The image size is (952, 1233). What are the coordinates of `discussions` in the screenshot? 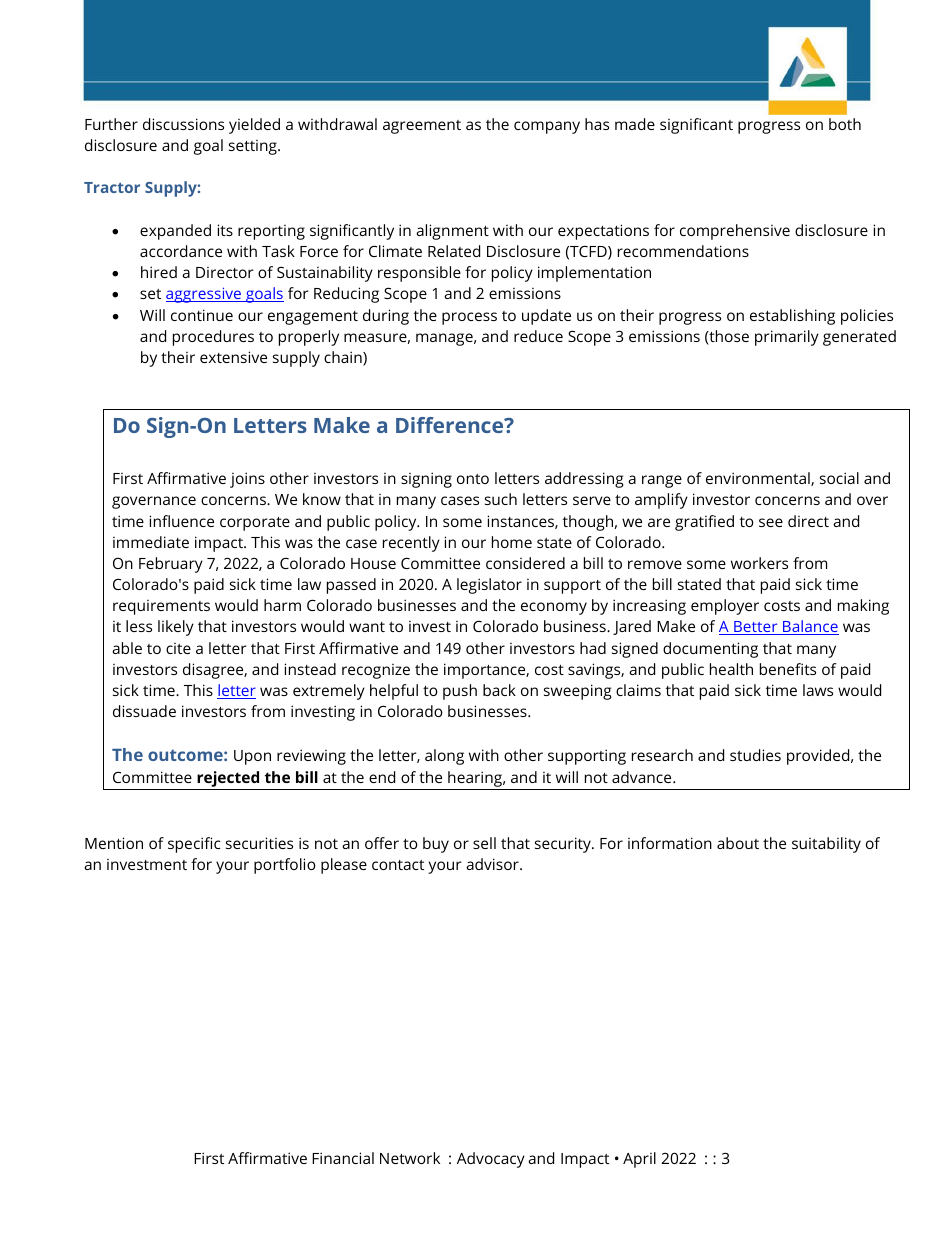 It's located at (183, 124).
